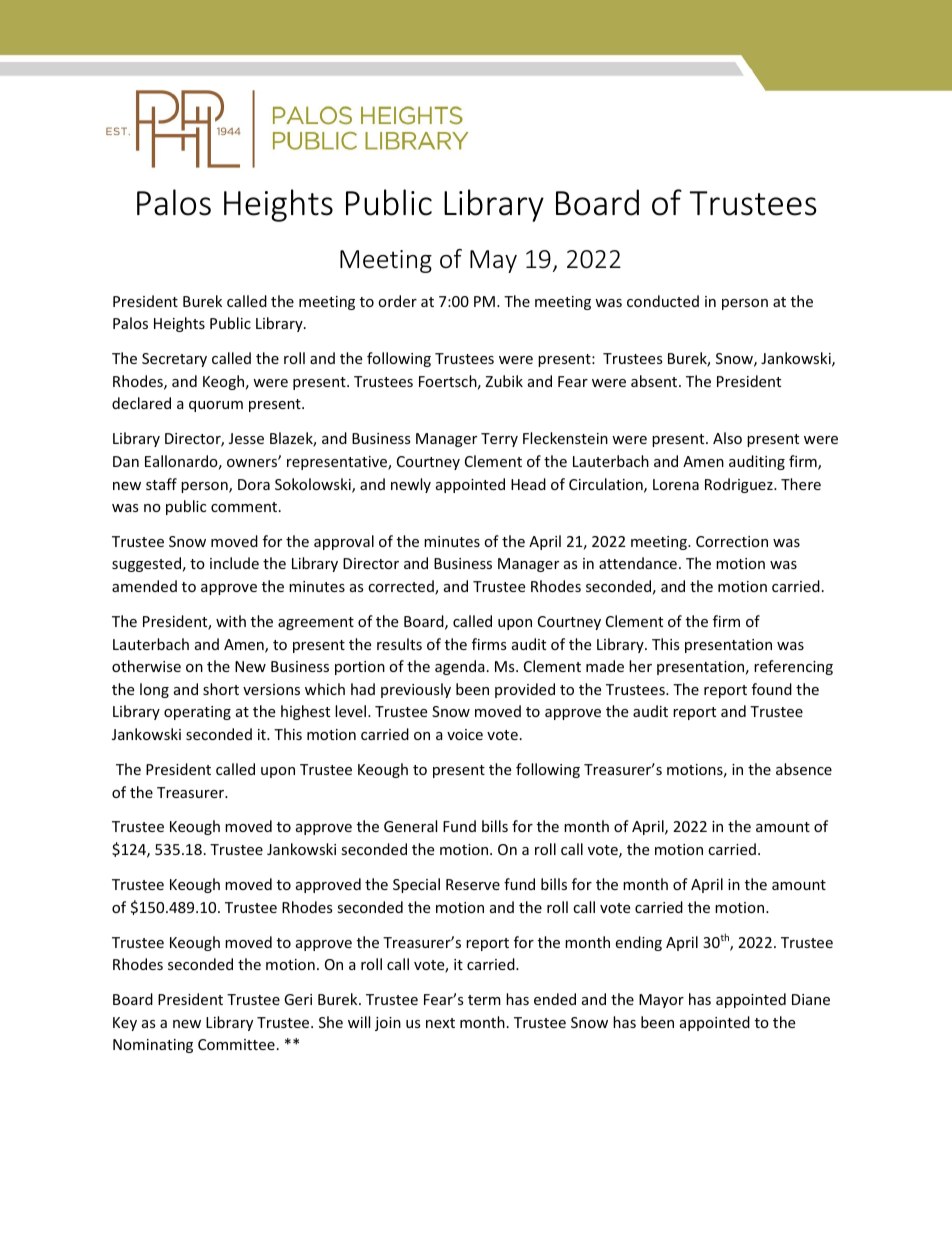 This screenshot has width=952, height=1233. I want to click on conducted, so click(663, 301).
